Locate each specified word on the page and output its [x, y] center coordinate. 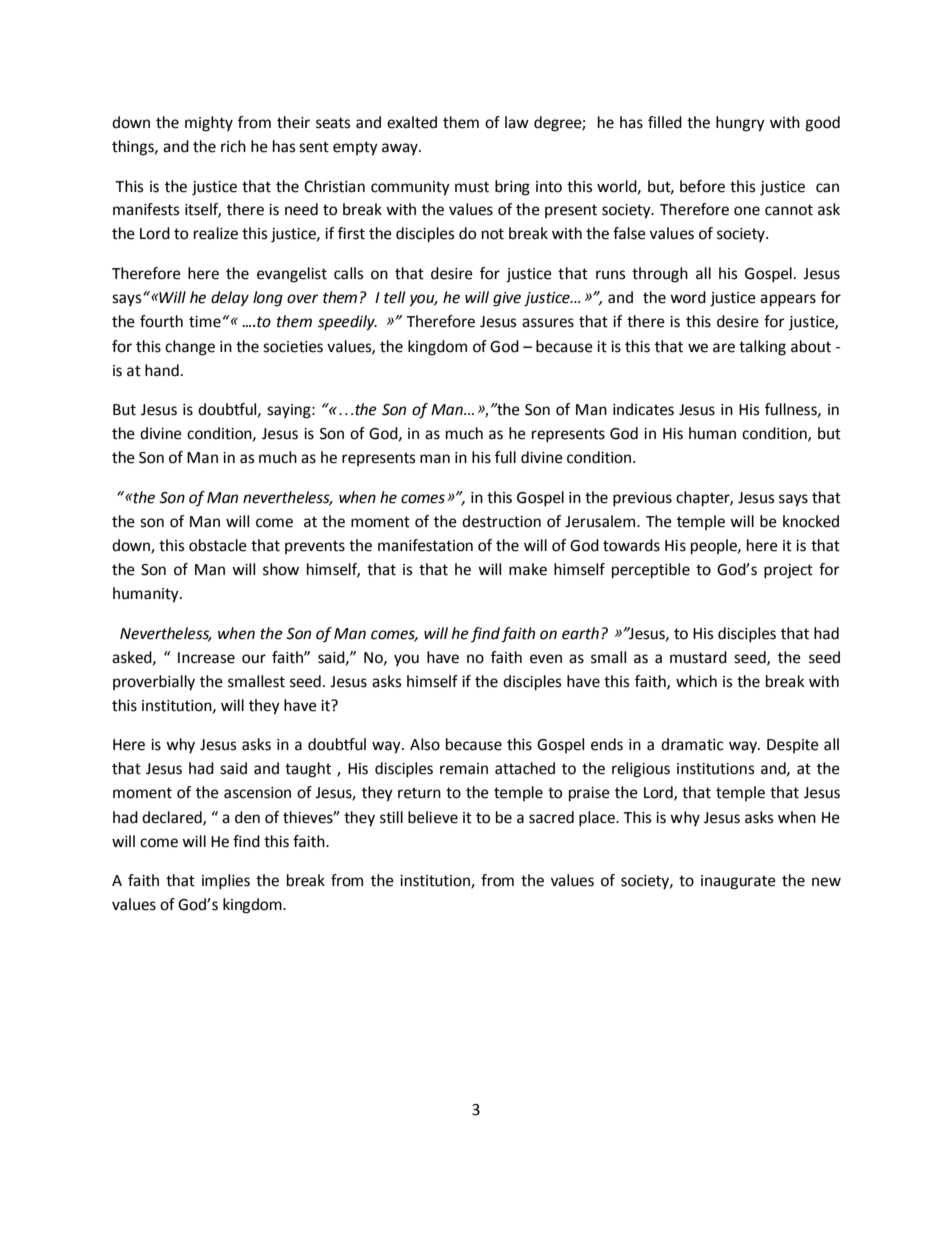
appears [788, 300]
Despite [793, 746]
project [788, 571]
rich [233, 146]
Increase [206, 658]
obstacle [218, 545]
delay [230, 299]
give [507, 299]
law [517, 122]
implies [226, 882]
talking [762, 348]
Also [425, 744]
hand [162, 370]
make [528, 569]
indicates [643, 409]
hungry [740, 124]
